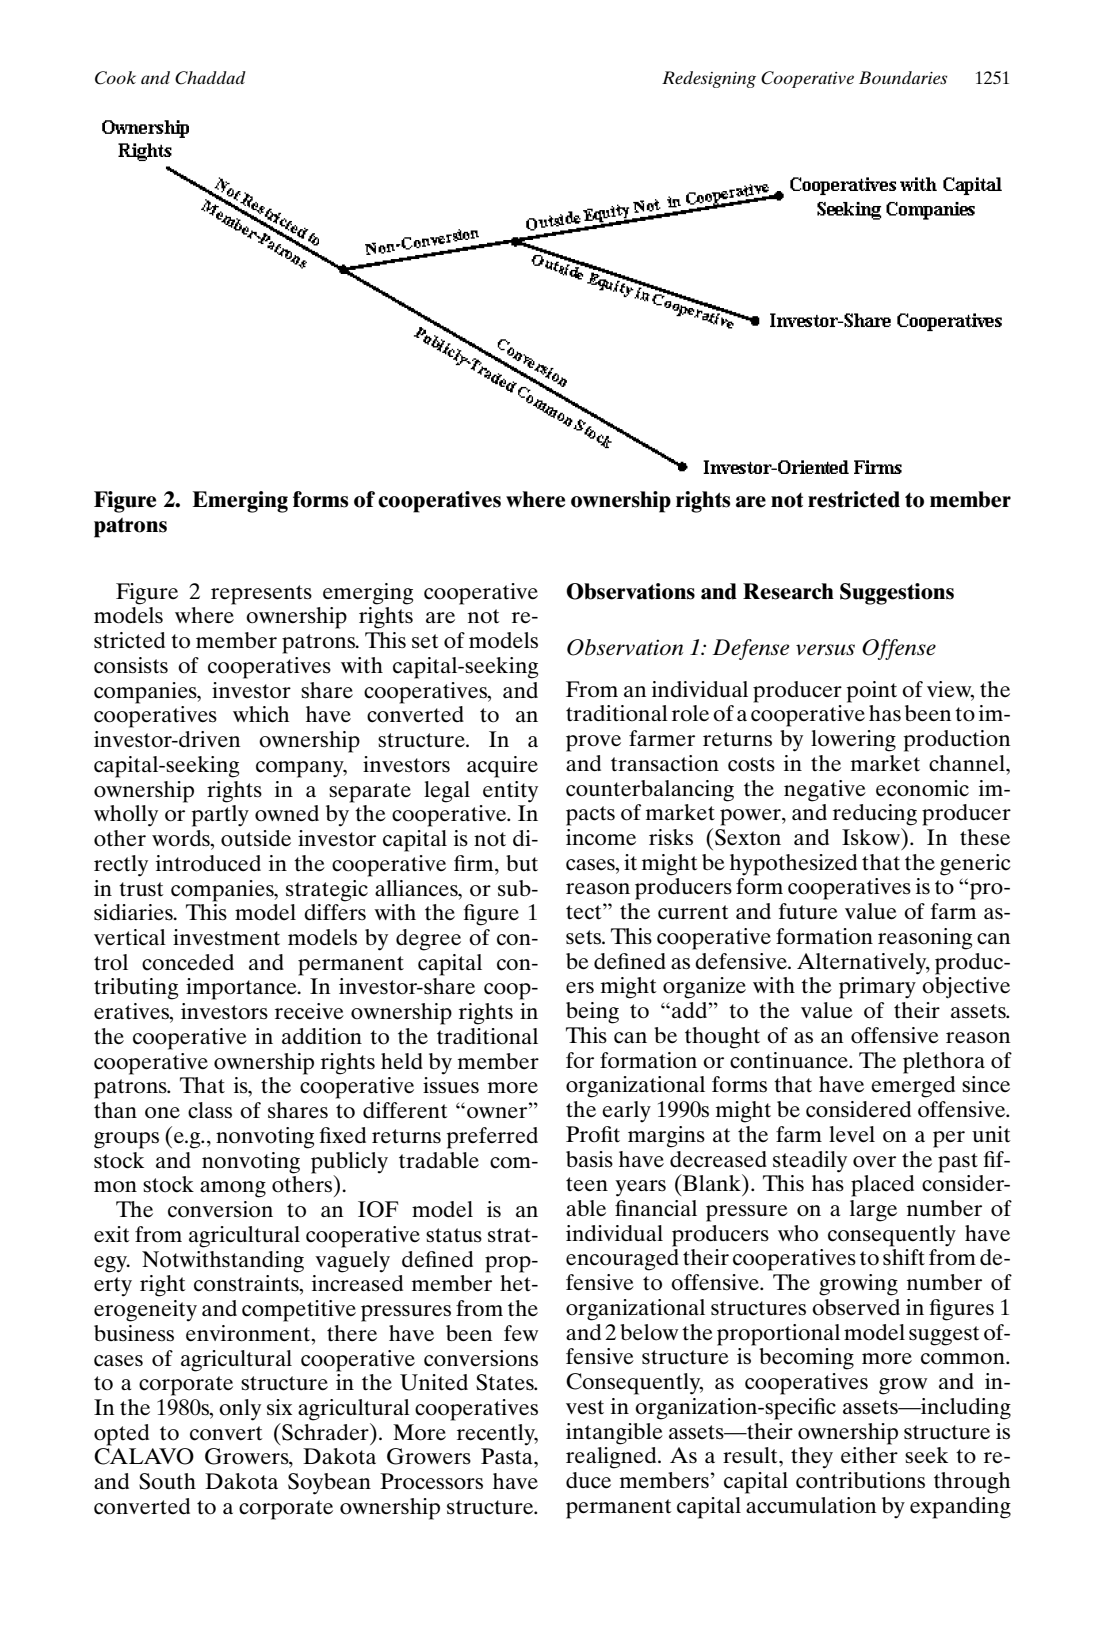 The width and height of the screenshot is (1117, 1625). What do you see at coordinates (875, 815) in the screenshot?
I see `reducing` at bounding box center [875, 815].
